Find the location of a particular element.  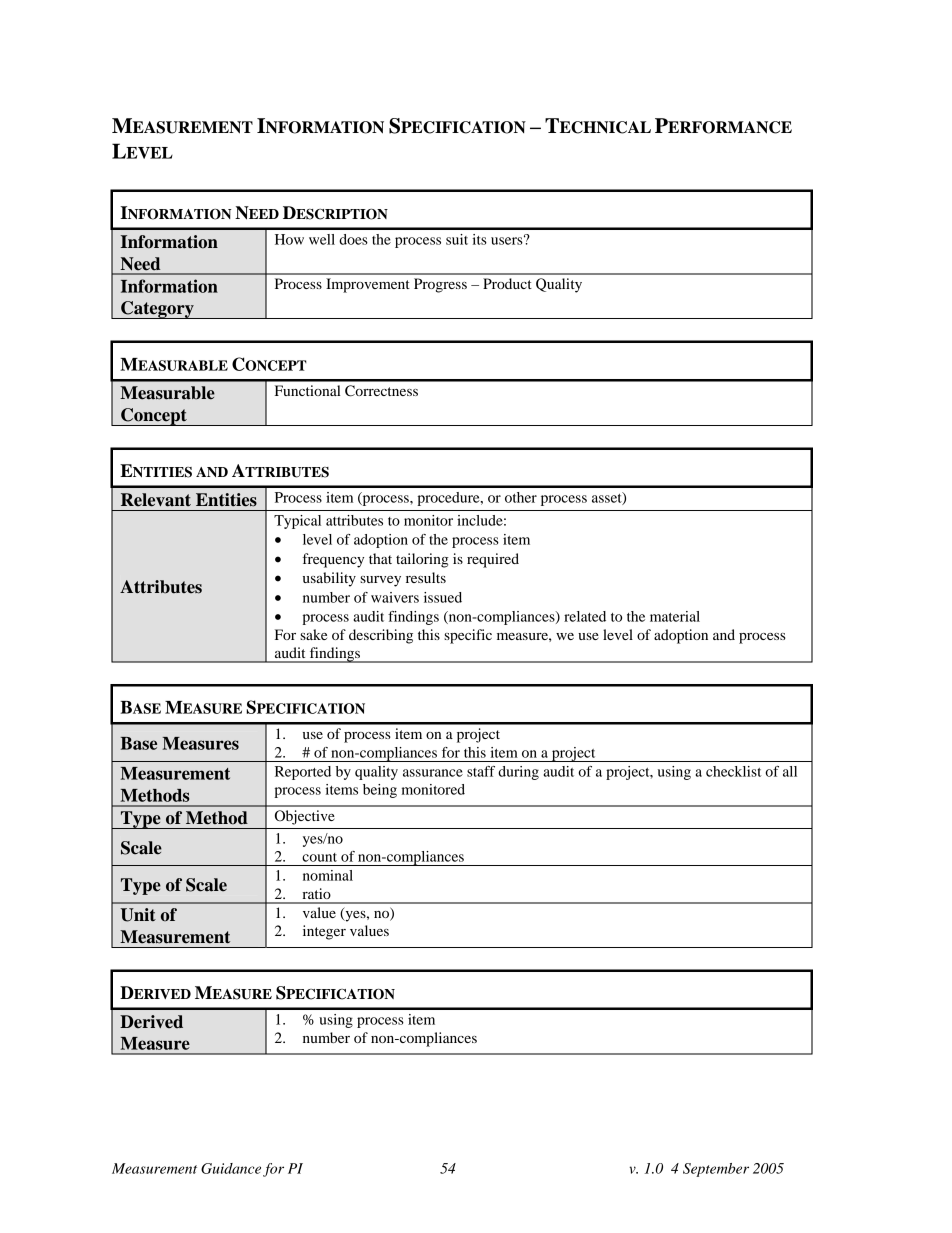

integer is located at coordinates (324, 932).
